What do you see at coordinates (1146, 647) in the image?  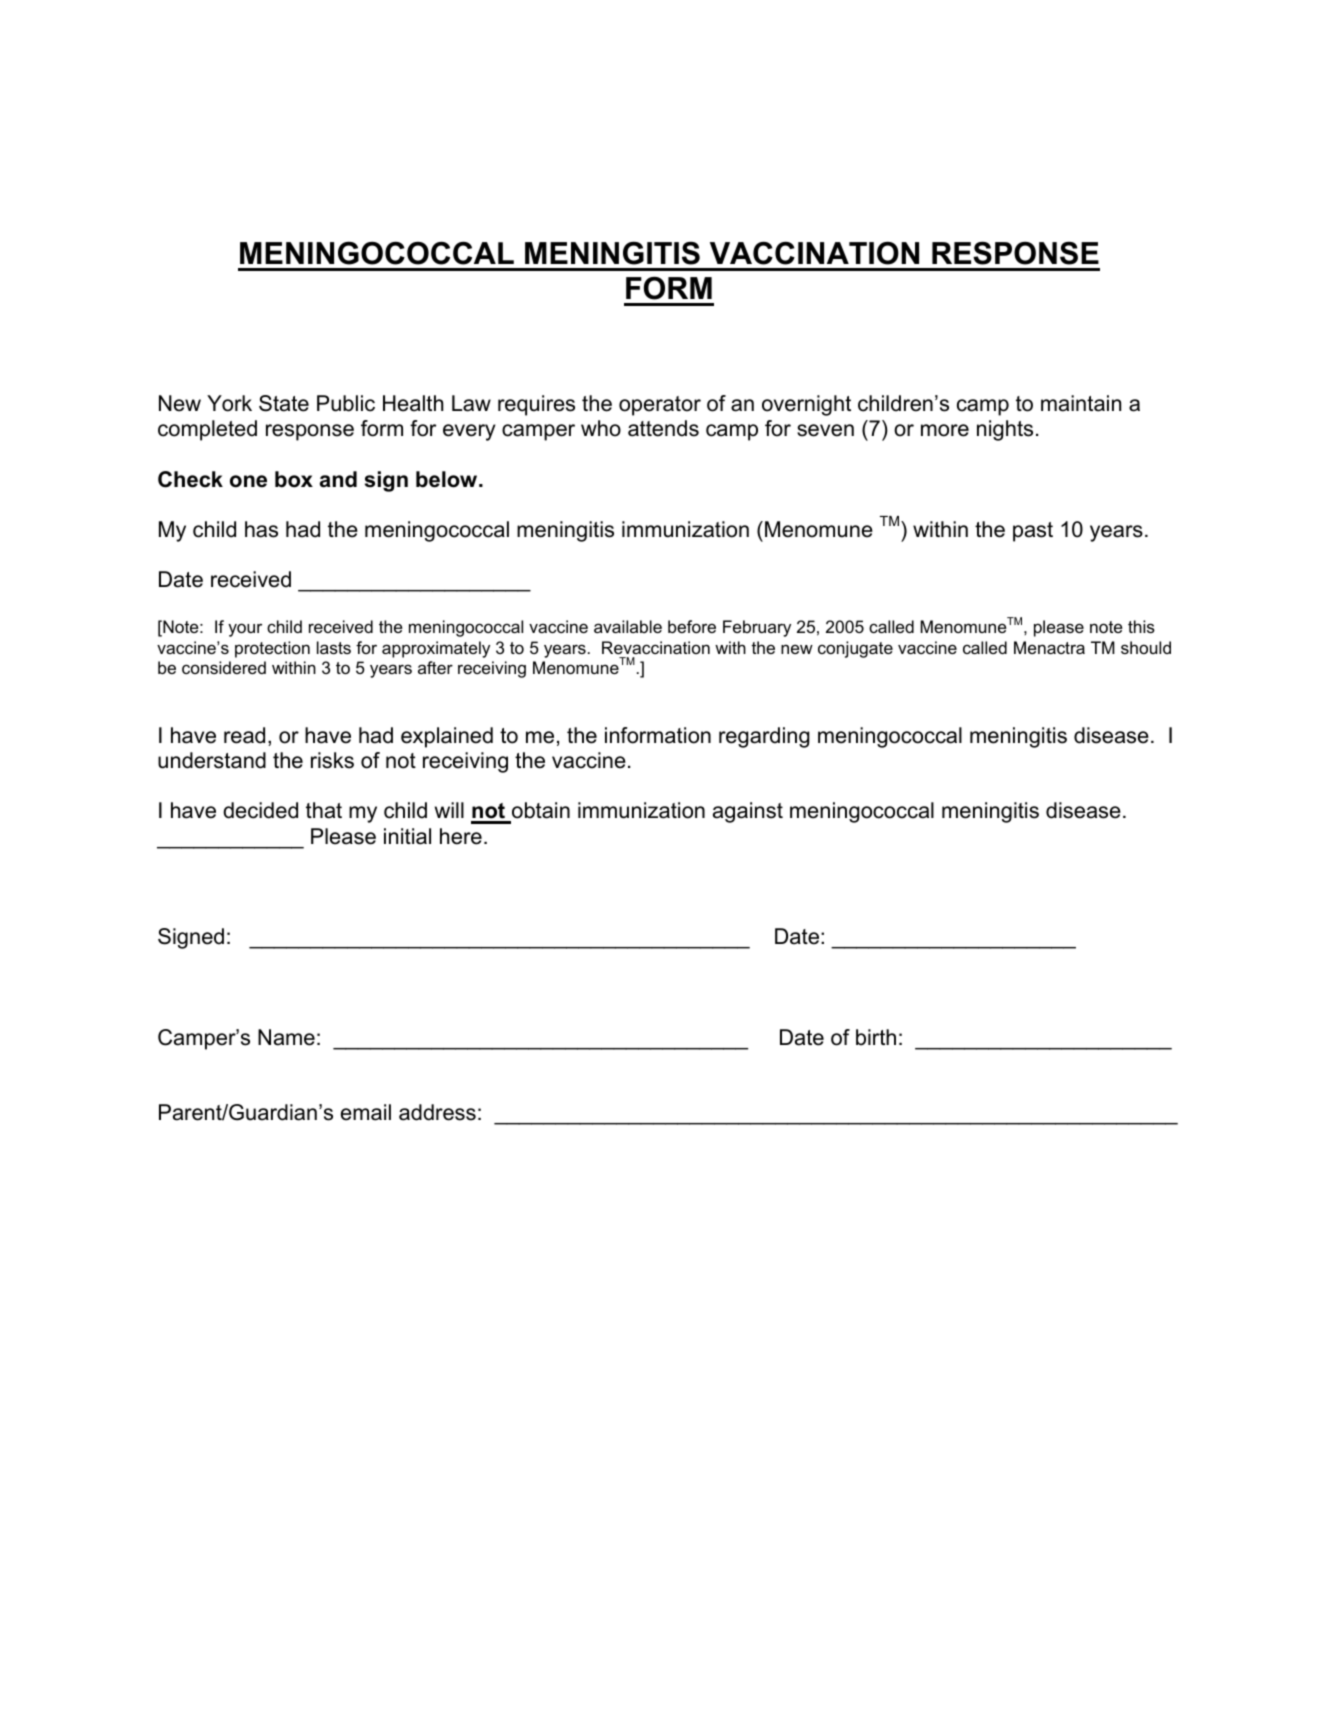 I see `should` at bounding box center [1146, 647].
